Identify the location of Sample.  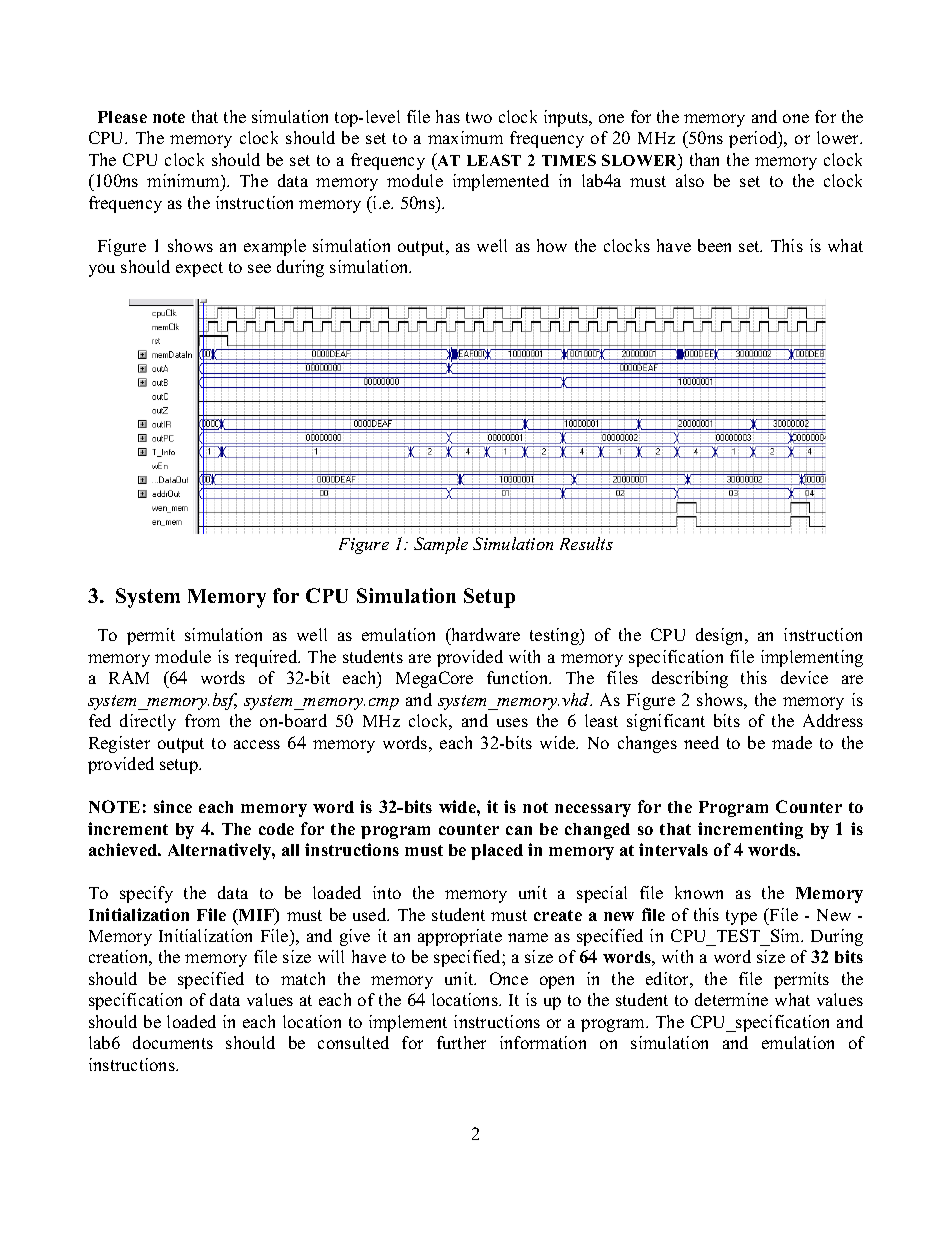
(441, 545).
